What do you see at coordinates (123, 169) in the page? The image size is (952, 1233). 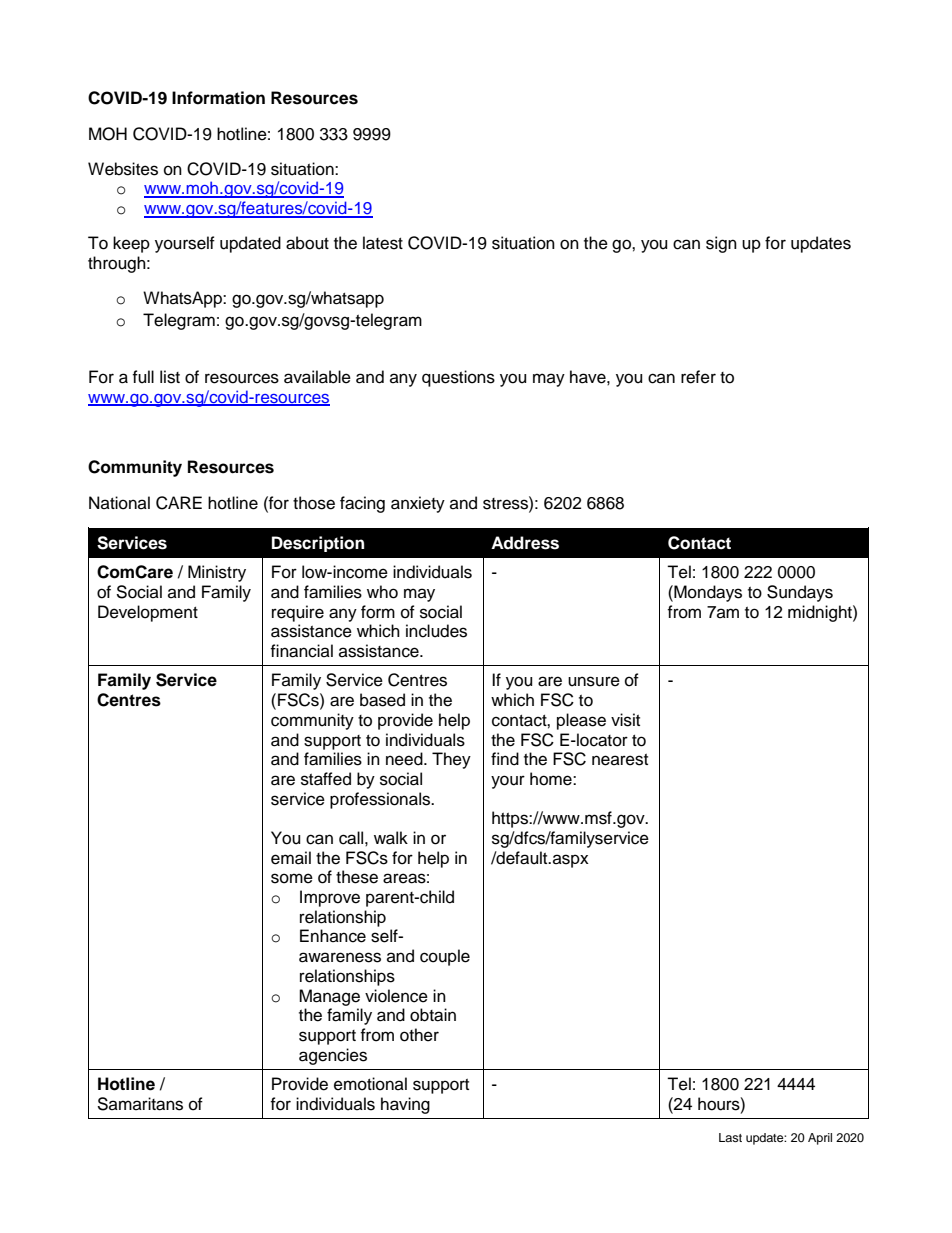 I see `Websites` at bounding box center [123, 169].
